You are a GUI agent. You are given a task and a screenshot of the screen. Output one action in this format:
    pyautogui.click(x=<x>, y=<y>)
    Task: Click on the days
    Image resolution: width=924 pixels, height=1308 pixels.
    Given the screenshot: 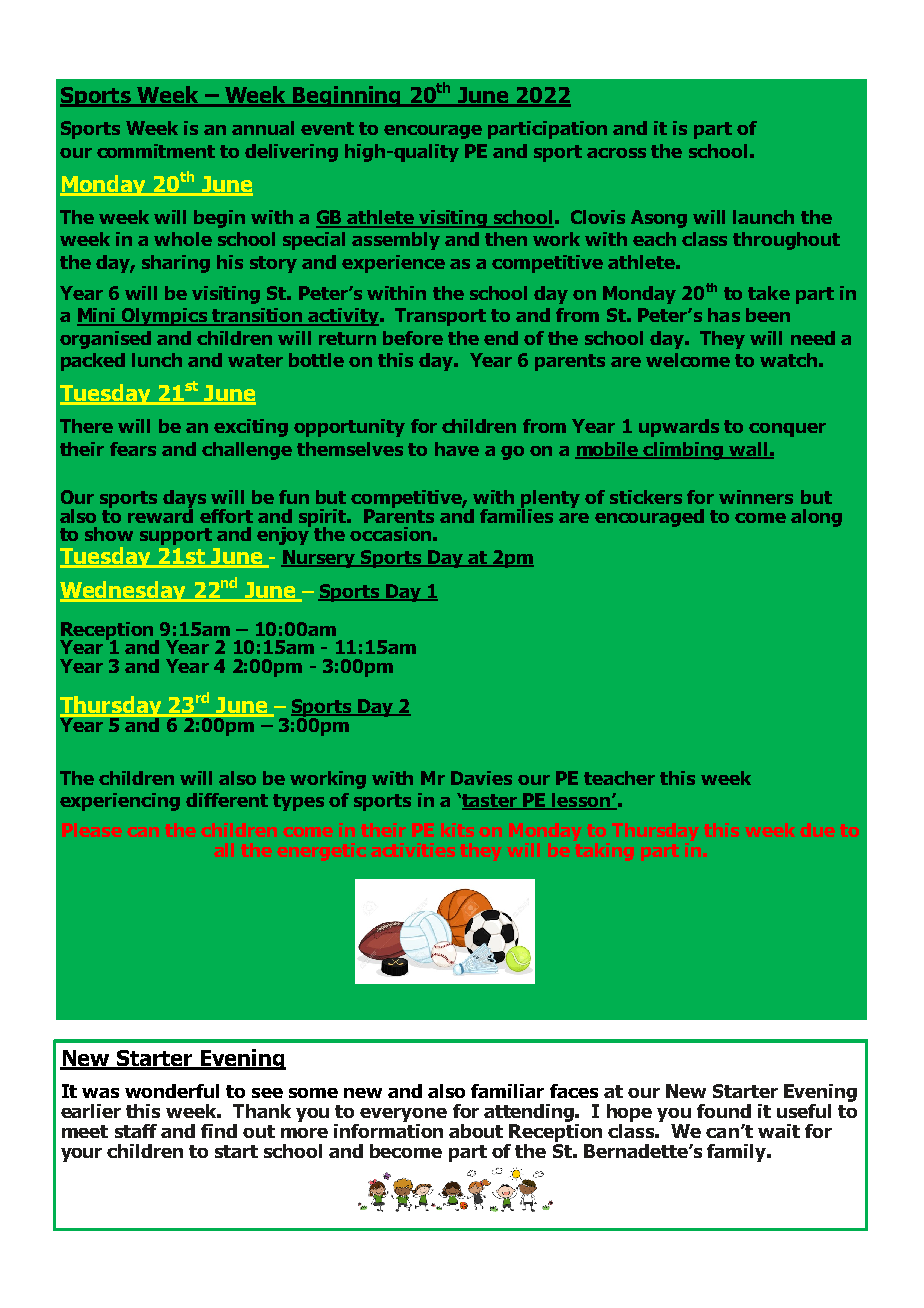 What is the action you would take?
    pyautogui.click(x=184, y=500)
